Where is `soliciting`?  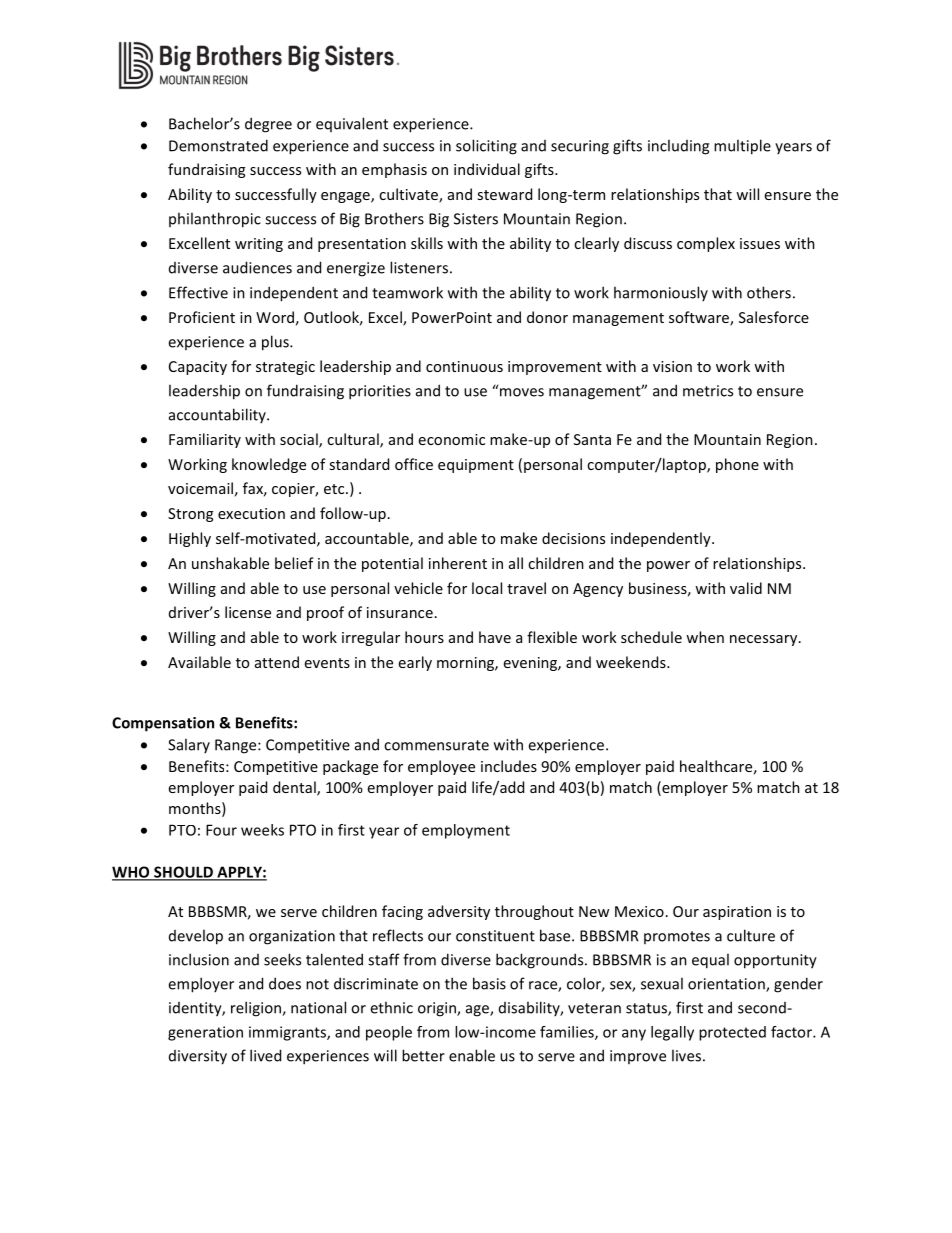 soliciting is located at coordinates (486, 147).
